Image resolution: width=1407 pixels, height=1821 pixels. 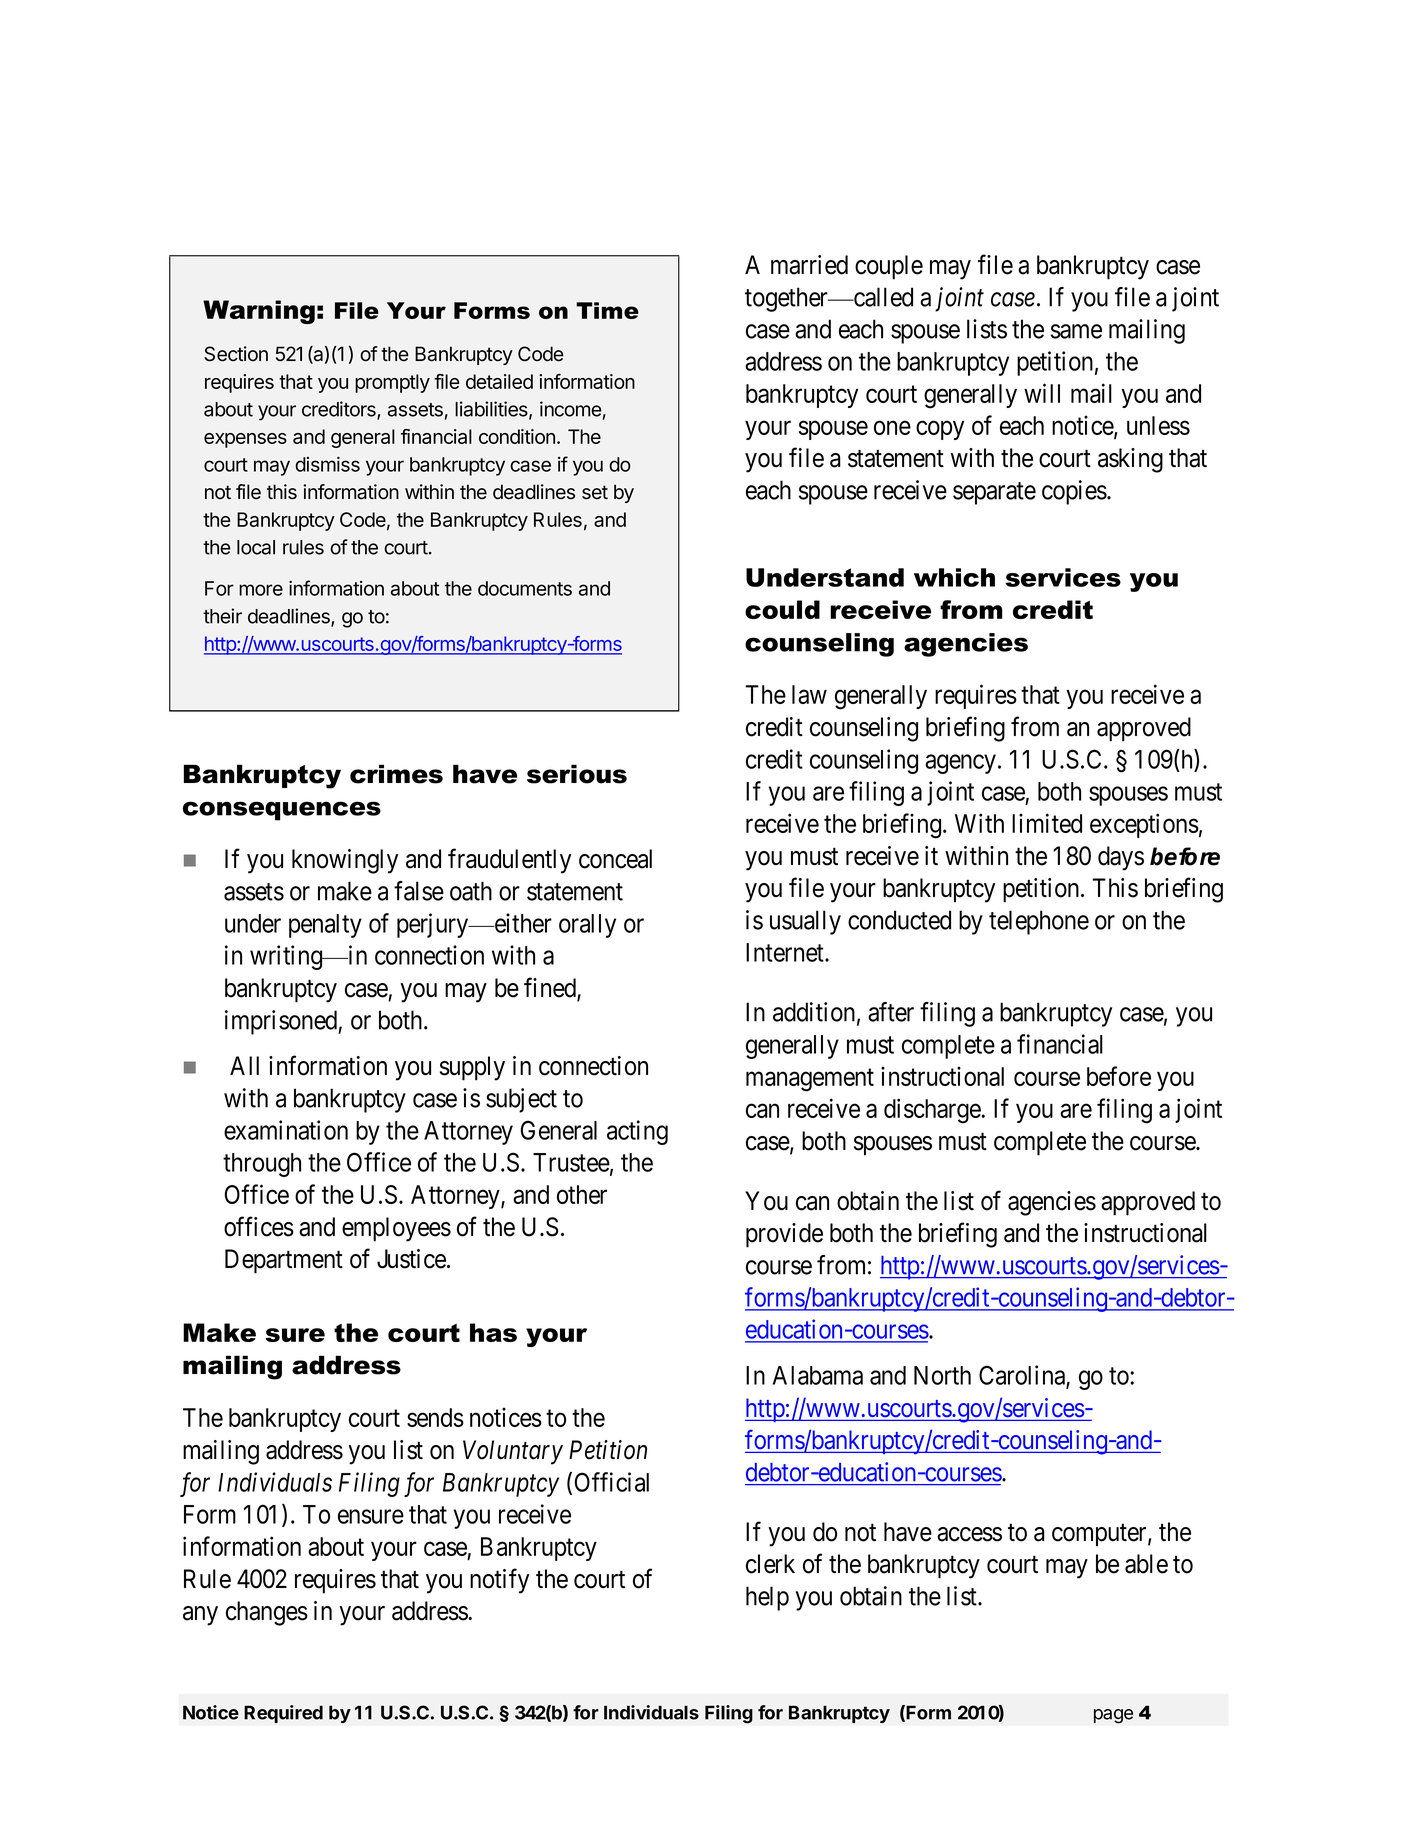 What do you see at coordinates (786, 952) in the screenshot?
I see `Internet` at bounding box center [786, 952].
